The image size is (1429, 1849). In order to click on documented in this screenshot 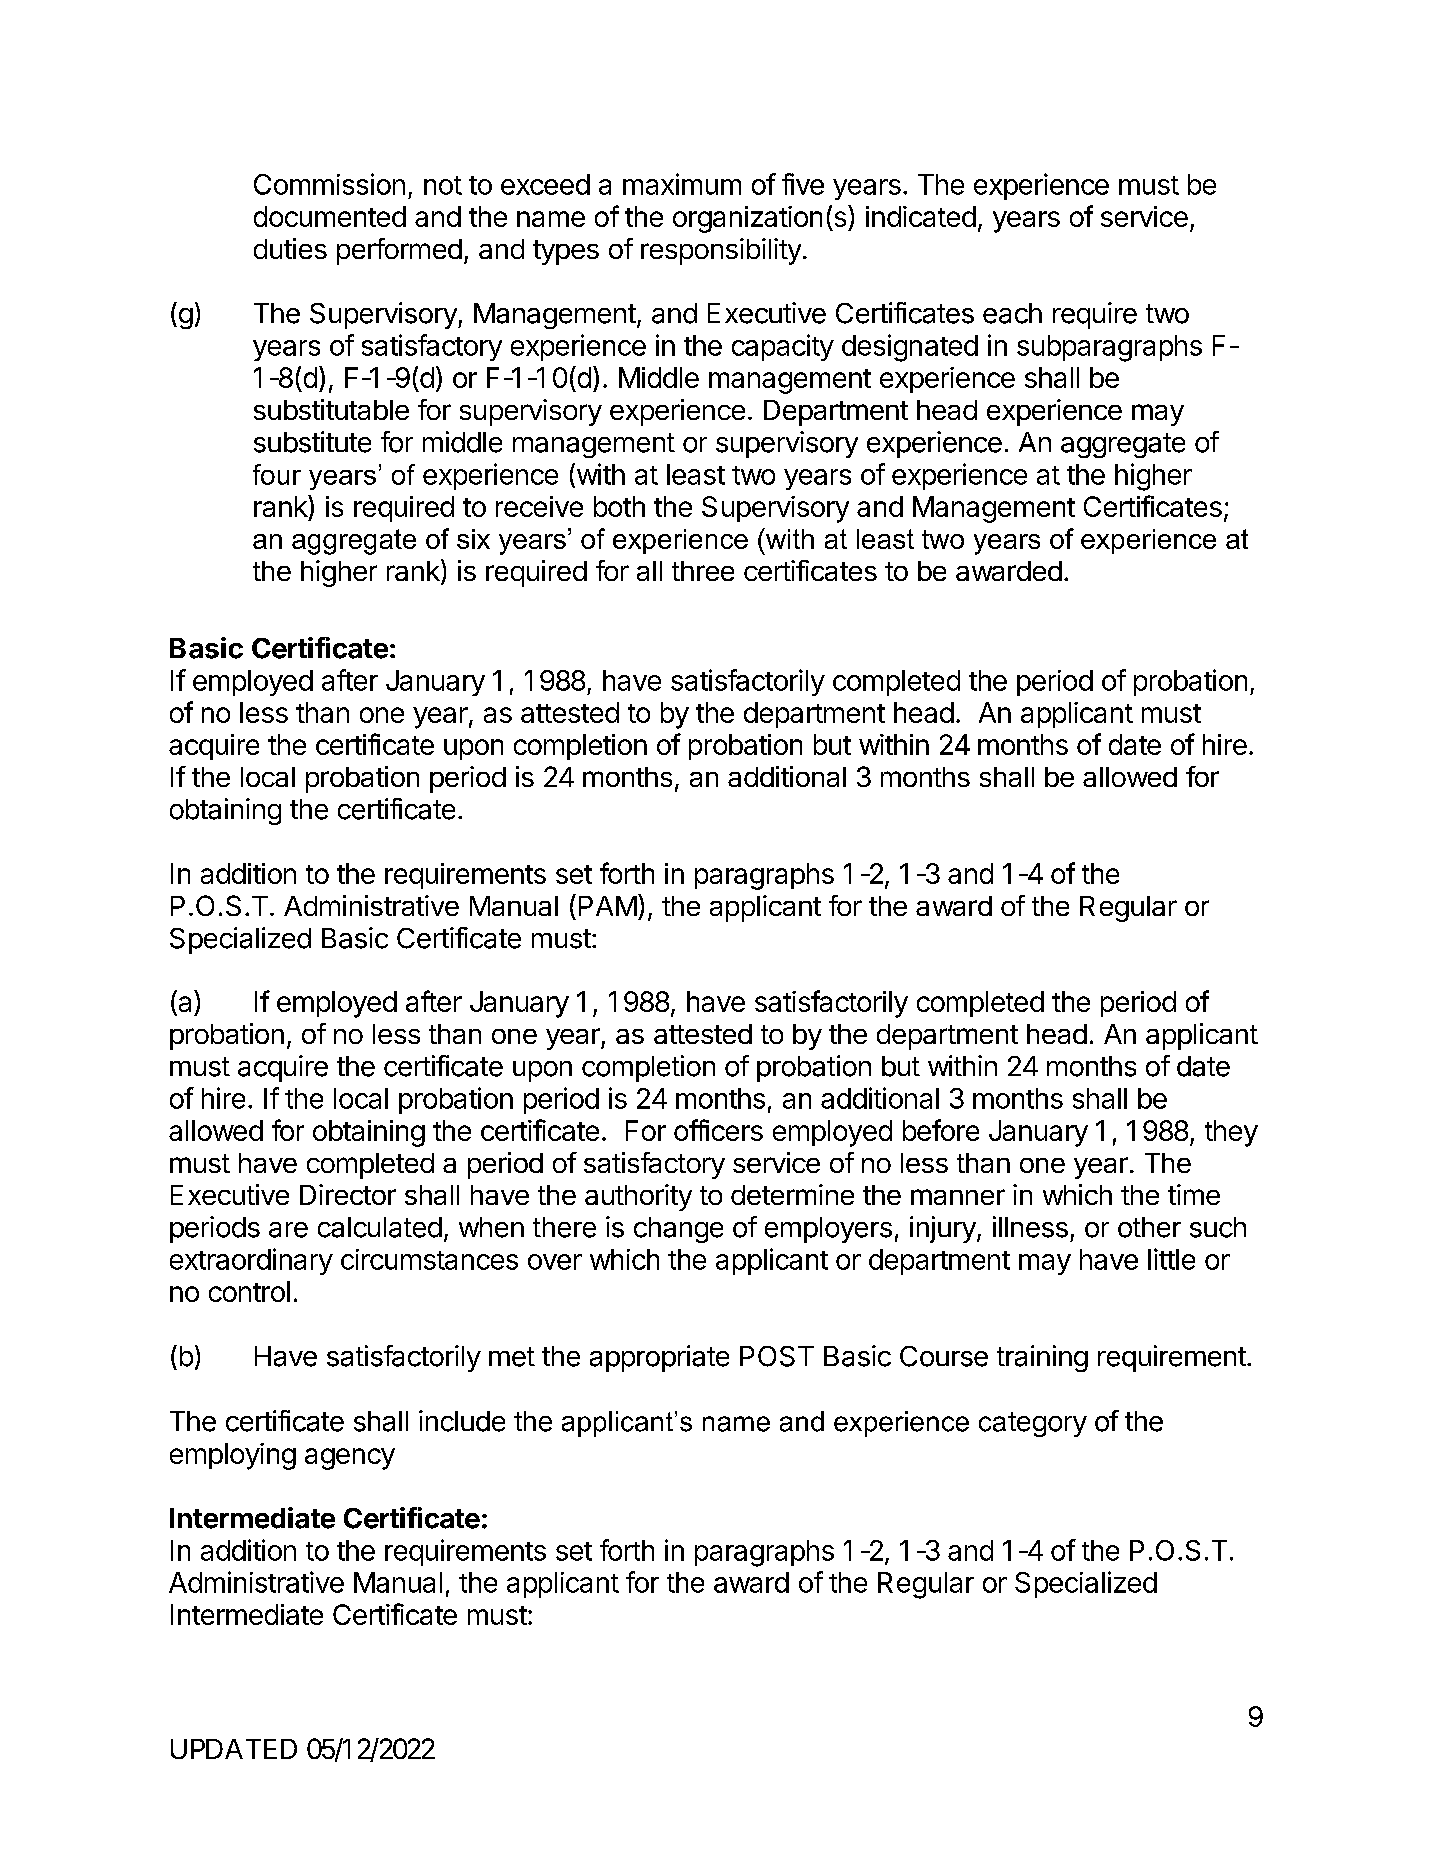, I will do `click(330, 216)`.
